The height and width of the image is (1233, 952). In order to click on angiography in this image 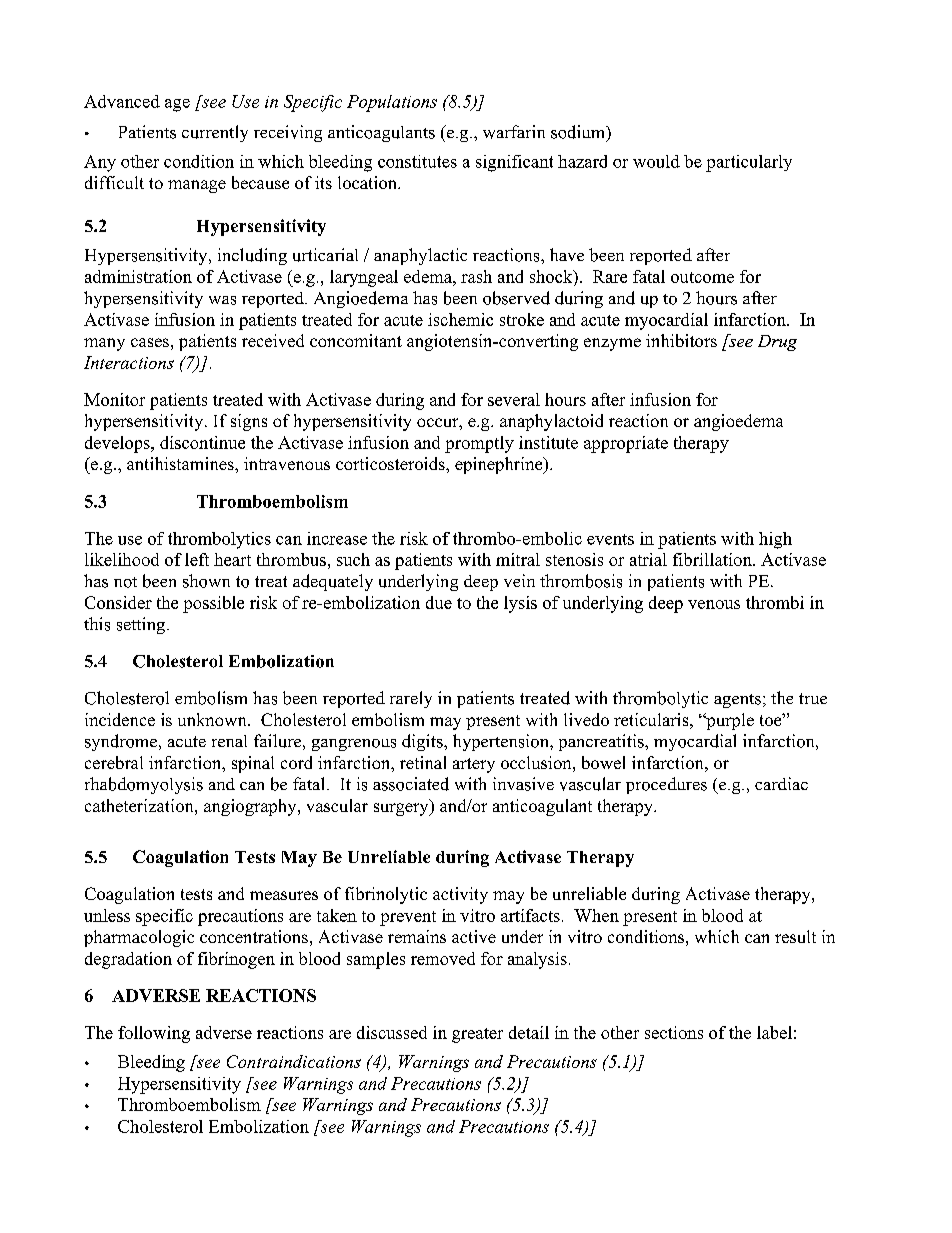, I will do `click(251, 807)`.
